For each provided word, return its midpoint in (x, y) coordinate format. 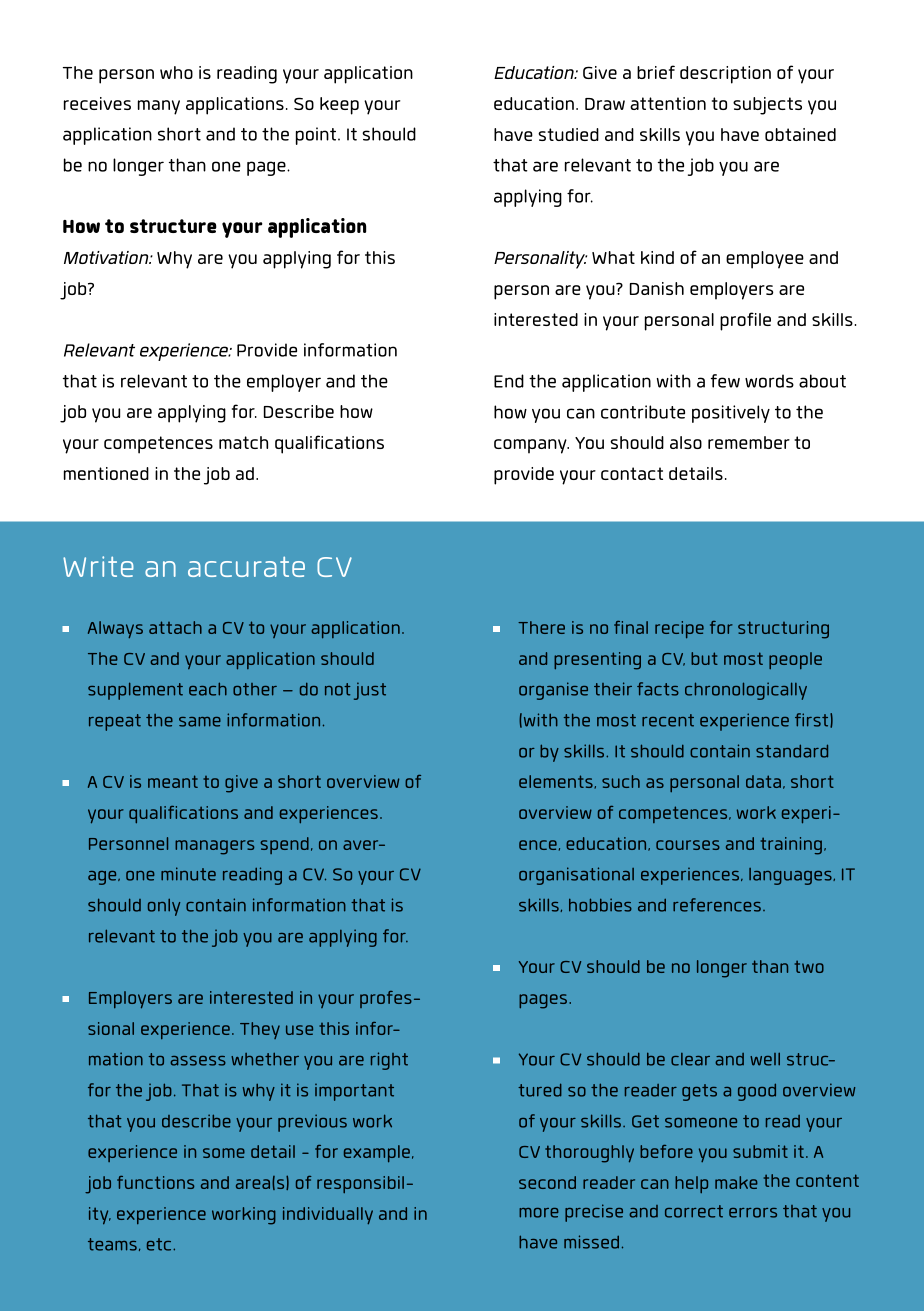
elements (557, 782)
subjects (767, 106)
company (531, 446)
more (539, 1213)
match (243, 442)
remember (749, 442)
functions (155, 1182)
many (159, 107)
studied (568, 134)
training (791, 846)
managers (214, 847)
